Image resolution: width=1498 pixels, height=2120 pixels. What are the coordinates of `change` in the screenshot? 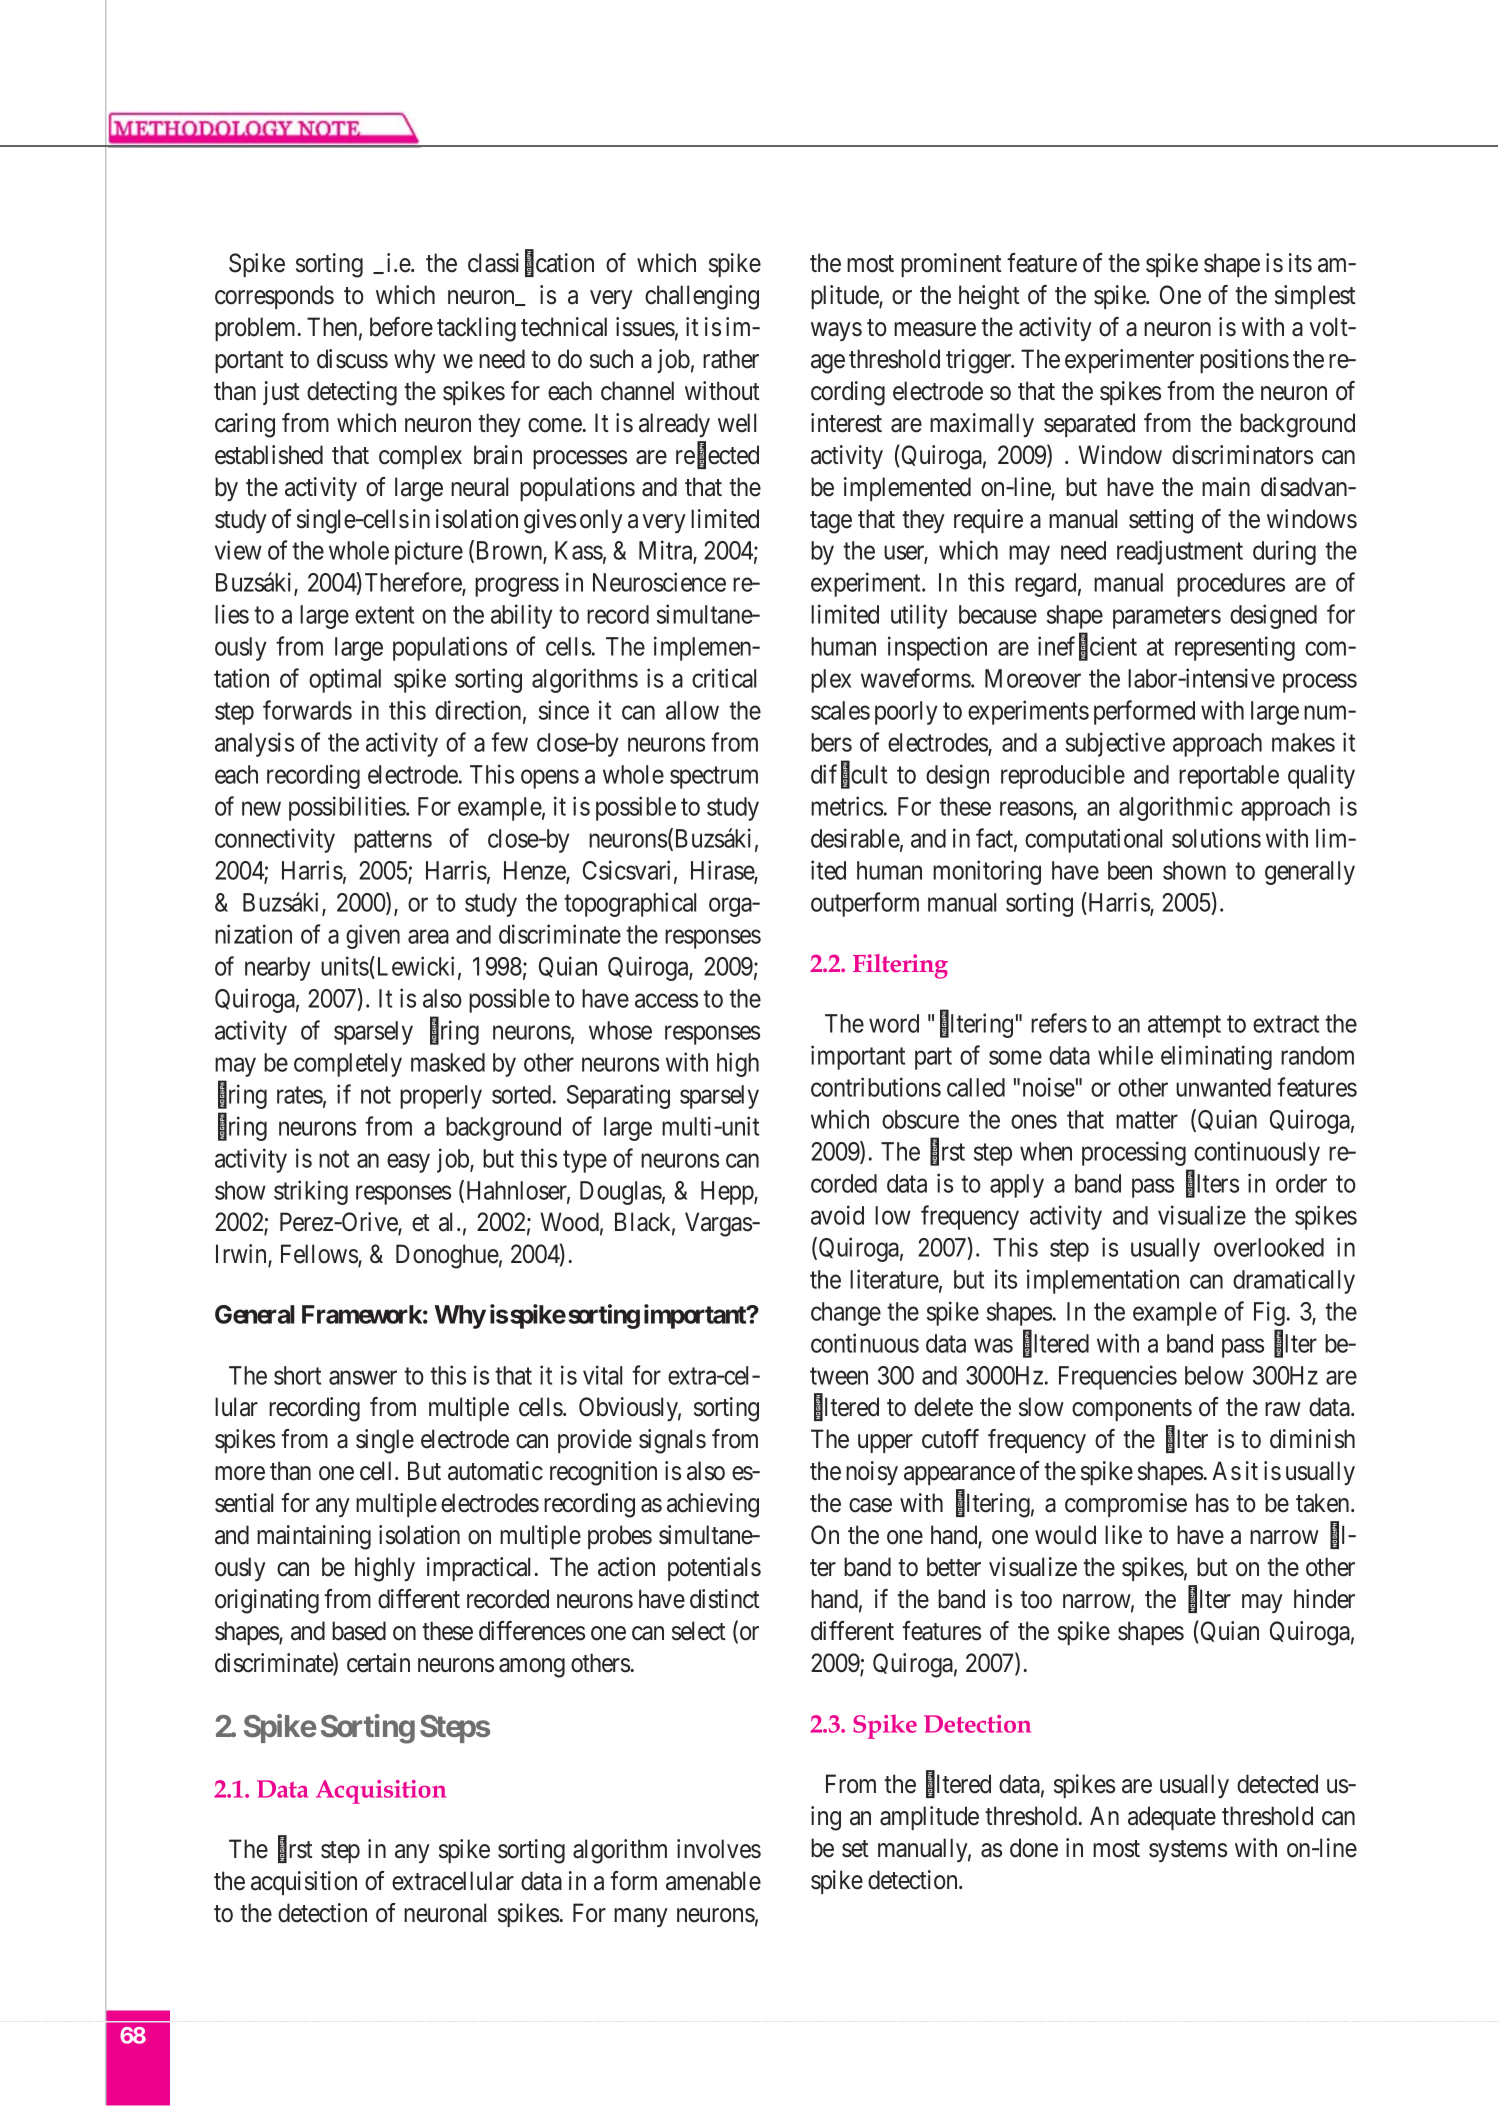 It's located at (846, 1314).
